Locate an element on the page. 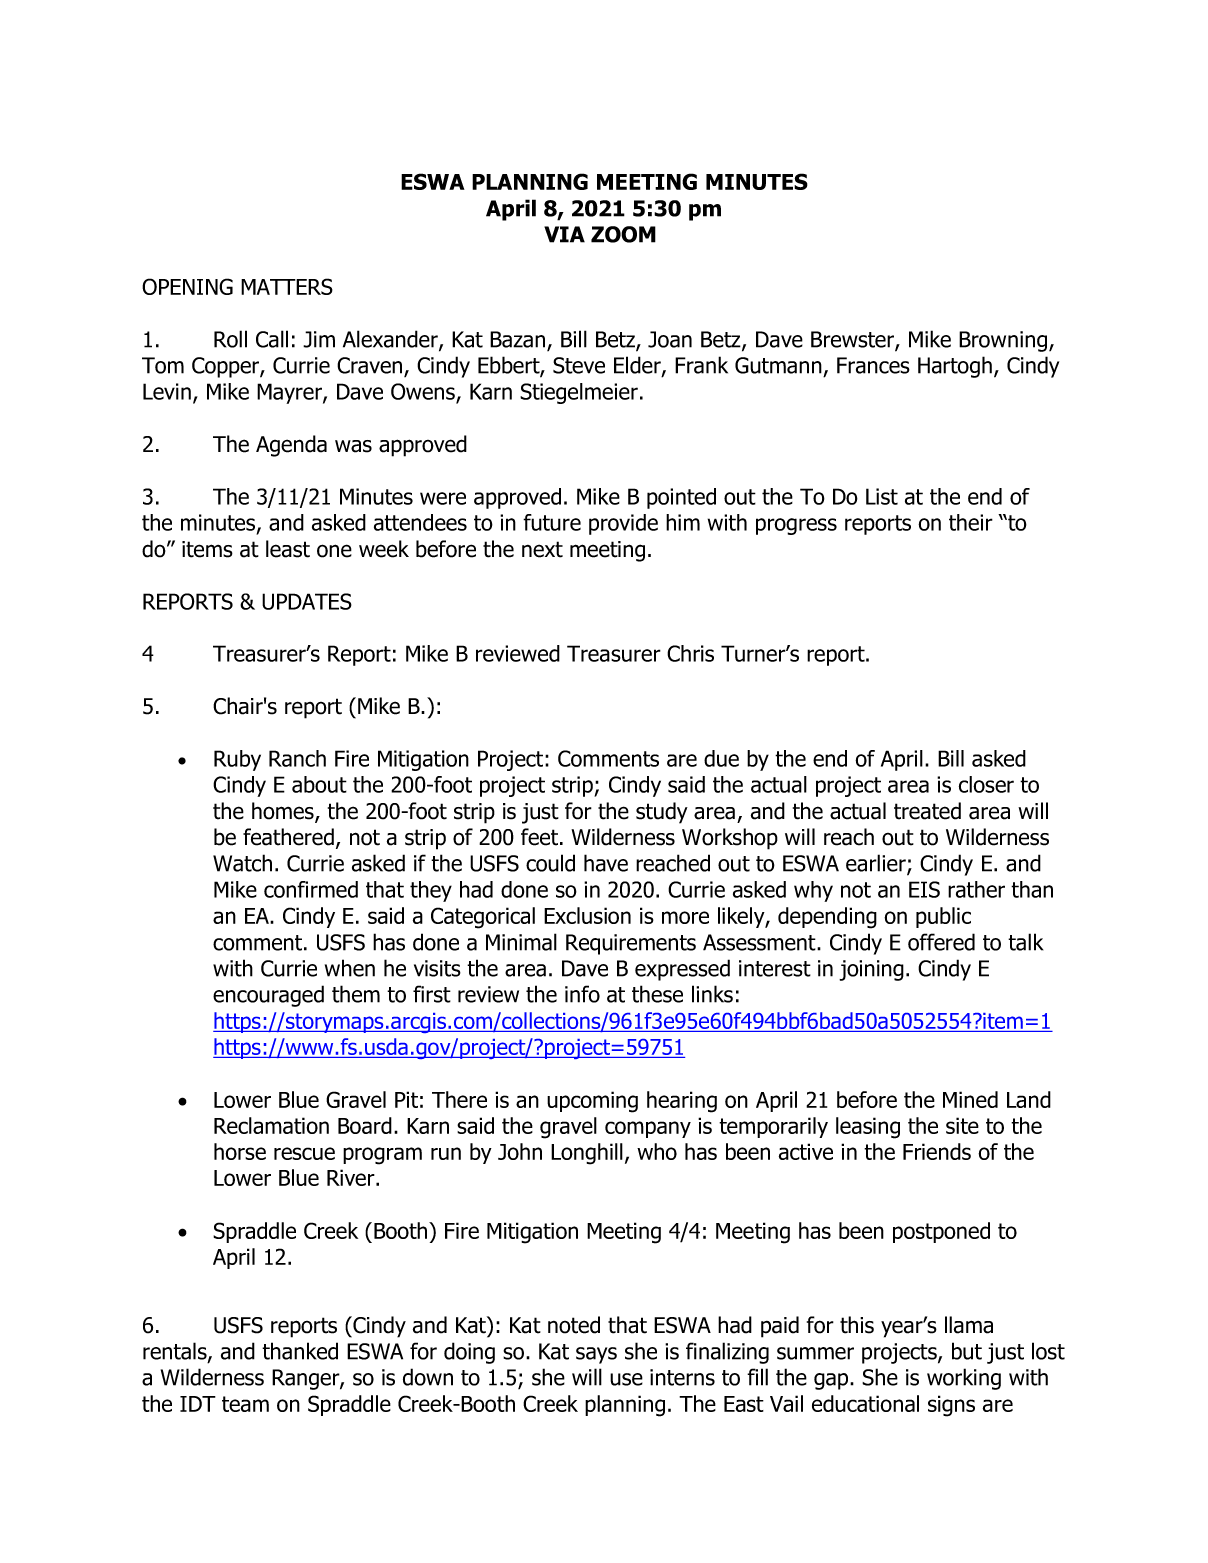 This document has width=1208, height=1563. their is located at coordinates (971, 522).
